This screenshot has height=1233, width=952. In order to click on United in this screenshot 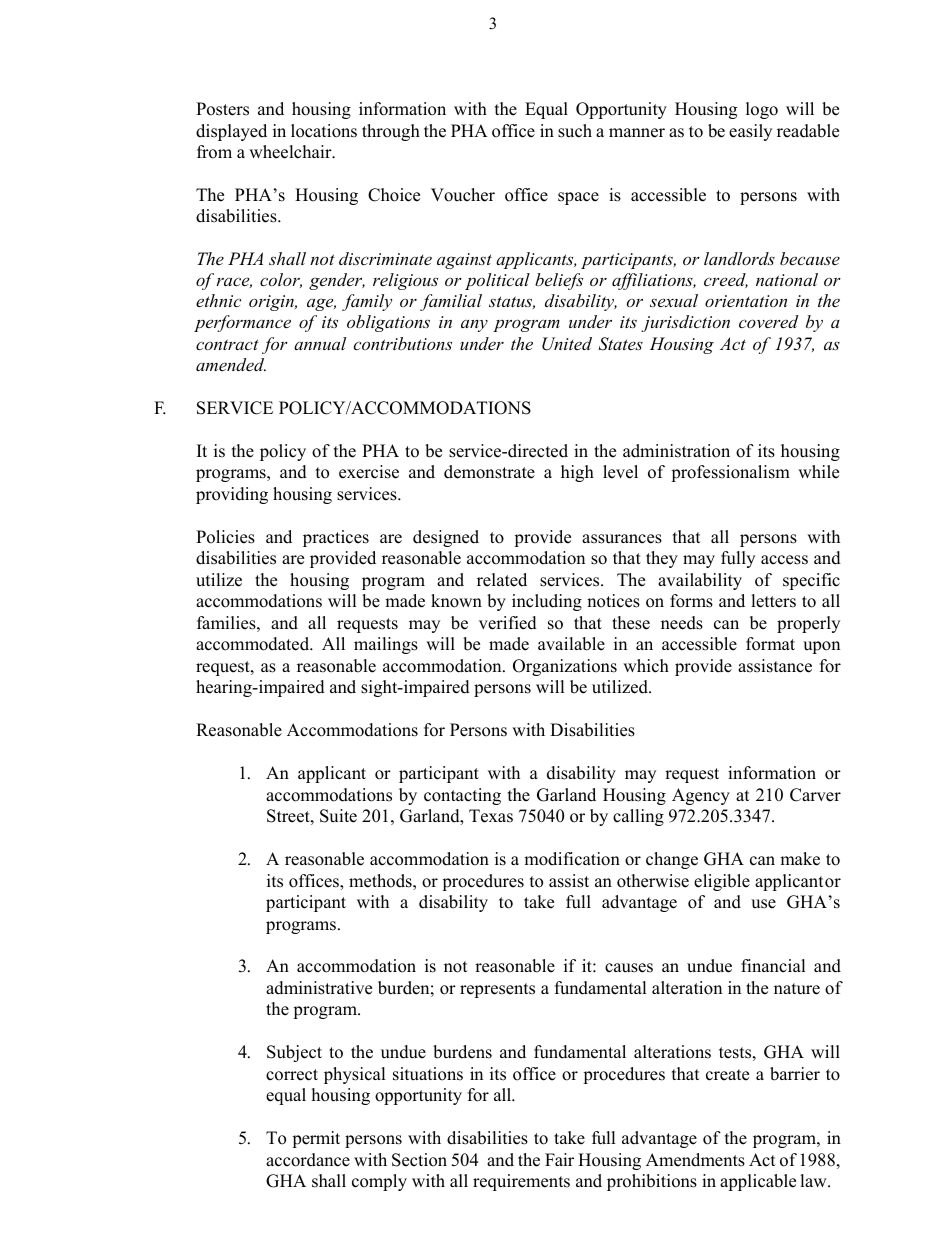, I will do `click(567, 344)`.
